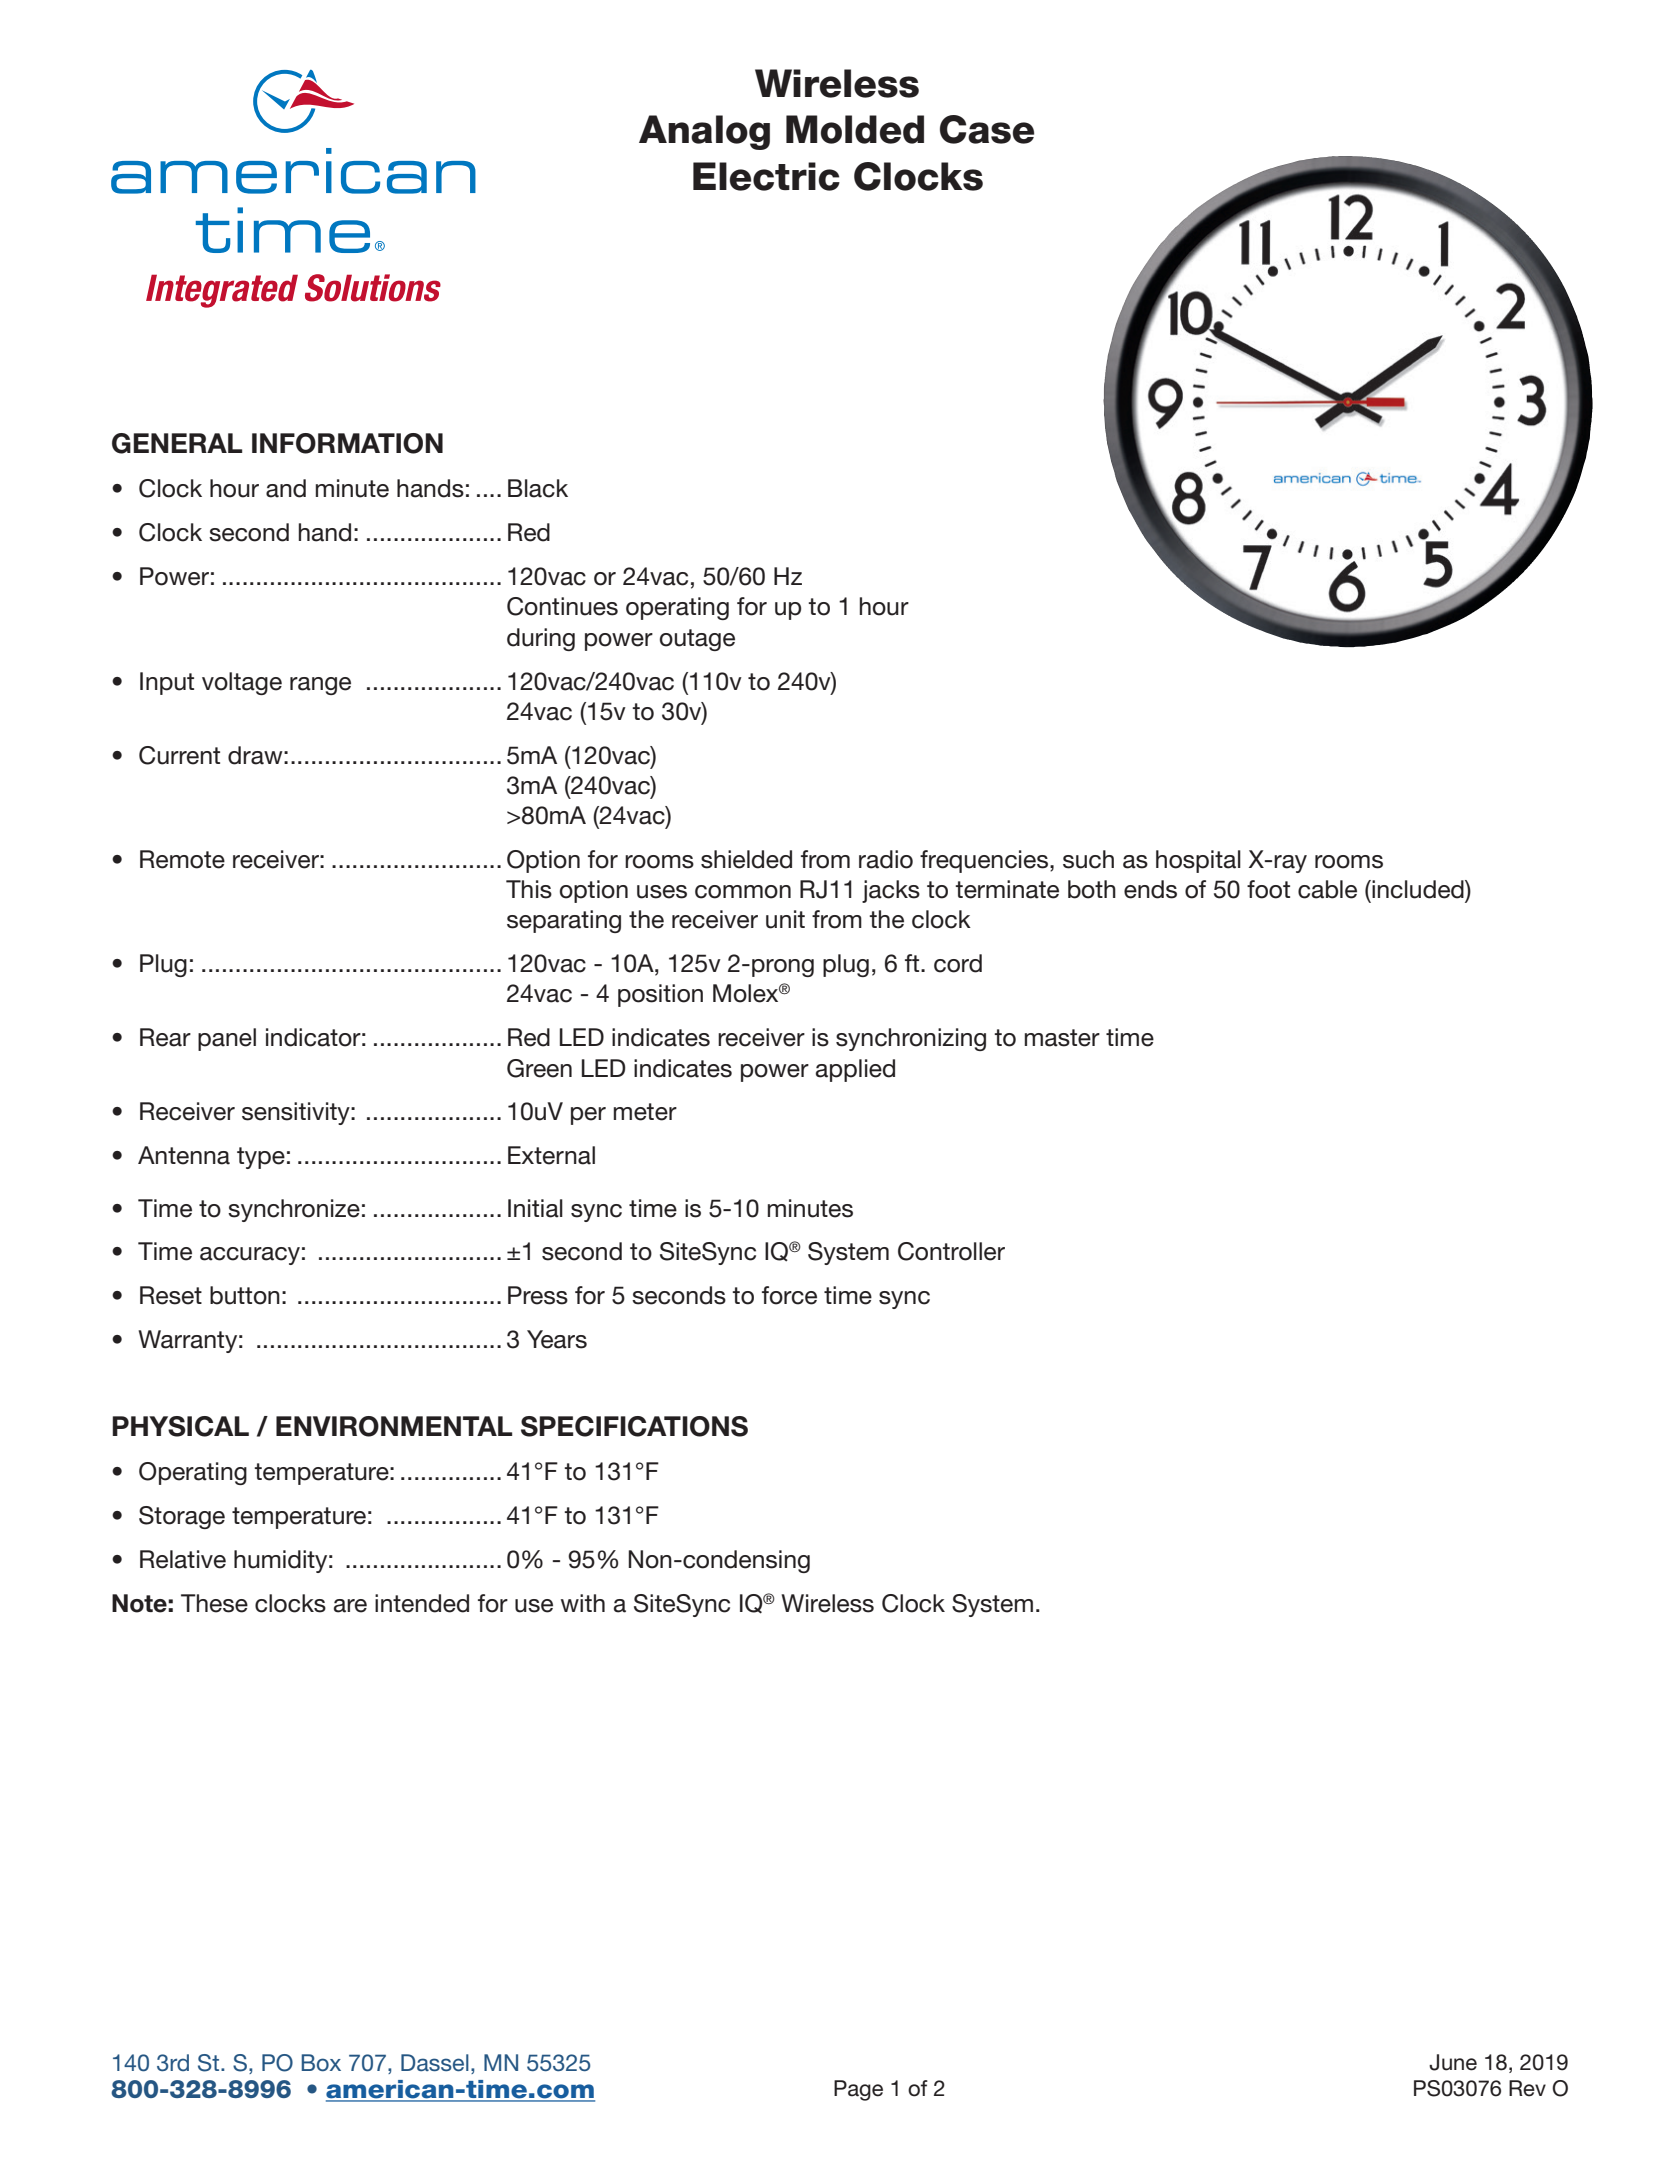 Image resolution: width=1680 pixels, height=2174 pixels. Describe the element at coordinates (250, 1256) in the screenshot. I see `accuracy` at that location.
